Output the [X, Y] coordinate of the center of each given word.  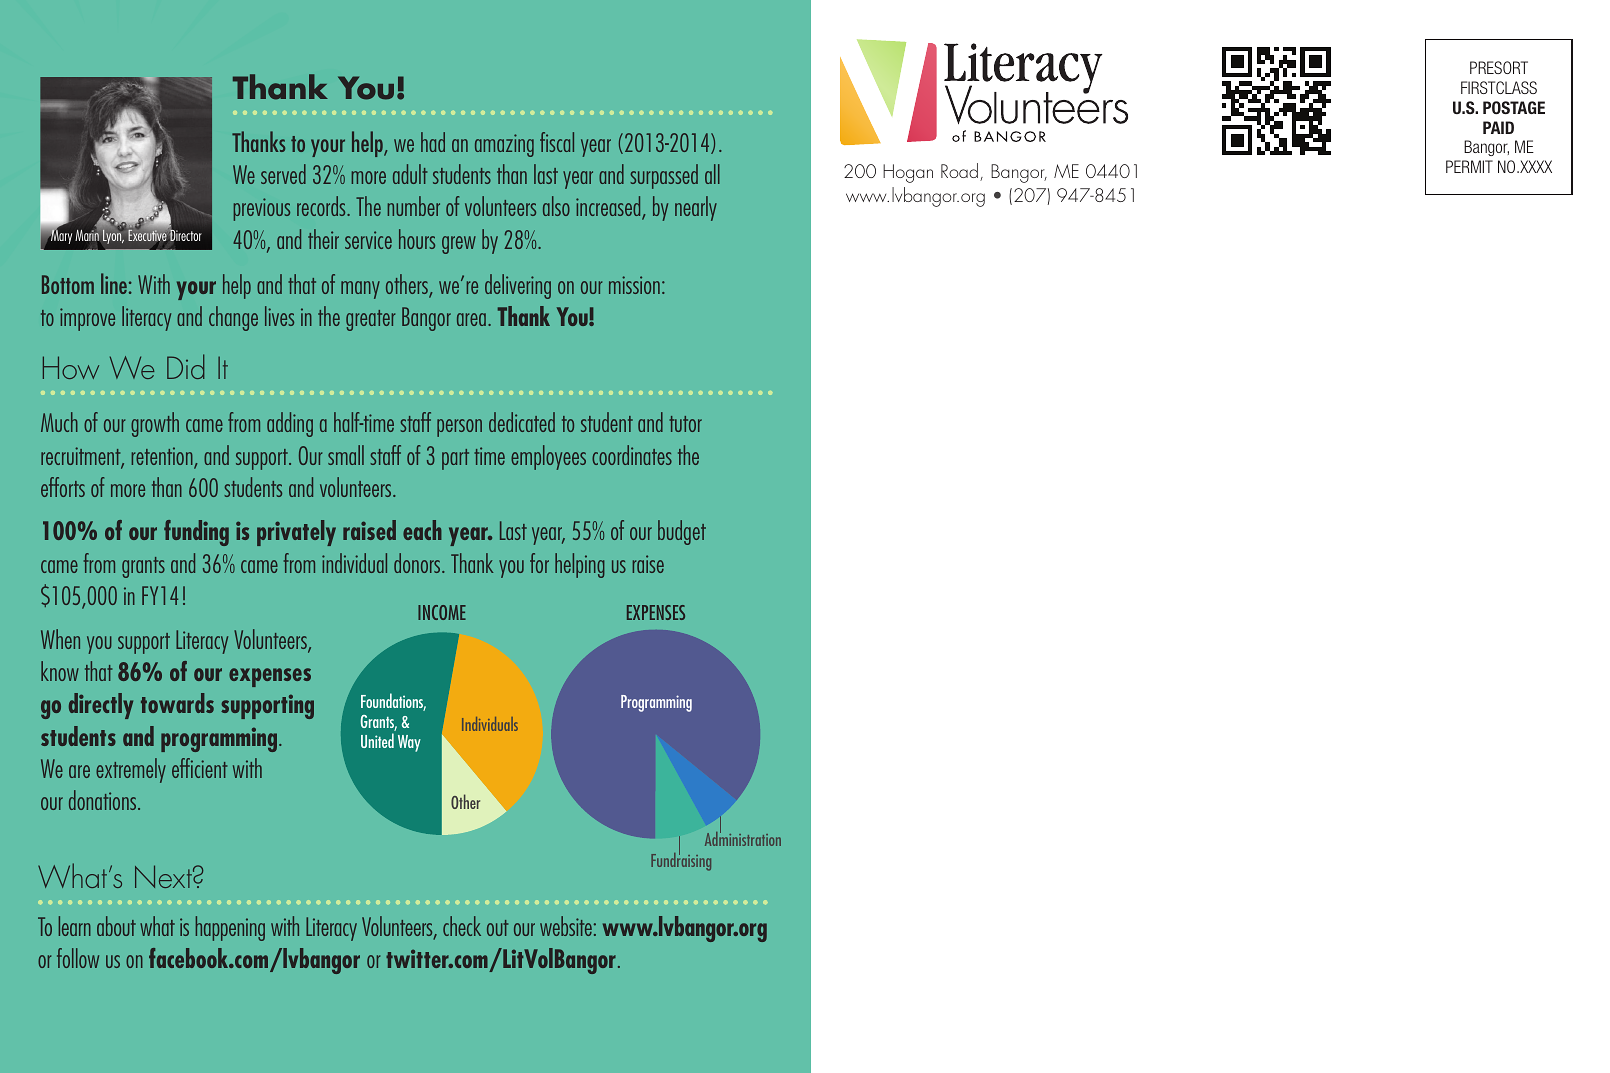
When [60, 639]
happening [230, 928]
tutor [685, 424]
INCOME [442, 612]
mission [634, 285]
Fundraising [681, 860]
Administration [743, 838]
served [283, 174]
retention [163, 457]
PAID [1498, 127]
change [233, 318]
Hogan [908, 173]
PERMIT [1469, 166]
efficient [199, 768]
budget [682, 532]
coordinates [632, 455]
